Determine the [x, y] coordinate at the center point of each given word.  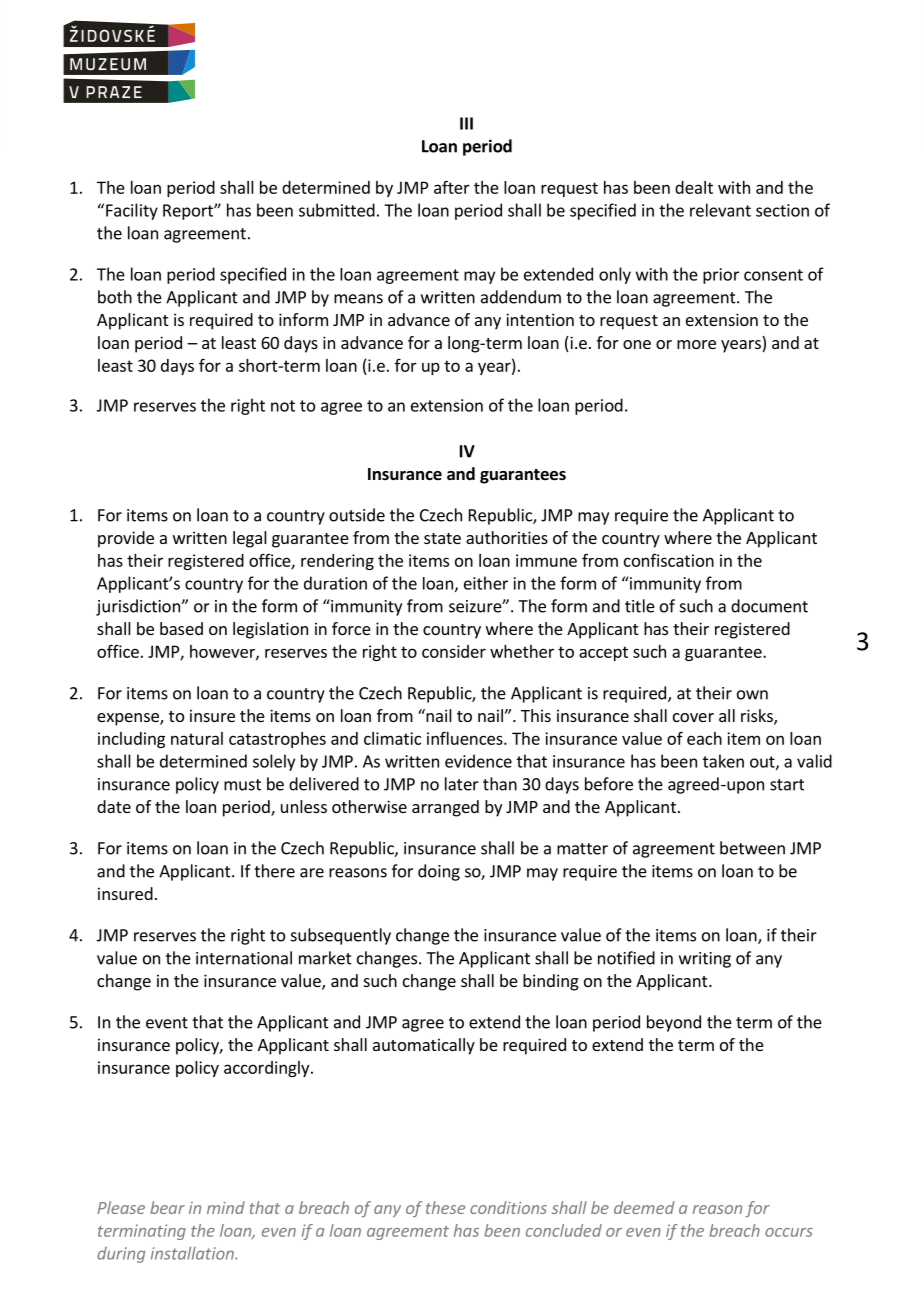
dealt [694, 187]
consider [454, 651]
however [223, 652]
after [452, 187]
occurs [789, 1232]
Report [189, 212]
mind [226, 1207]
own [752, 695]
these [445, 1207]
